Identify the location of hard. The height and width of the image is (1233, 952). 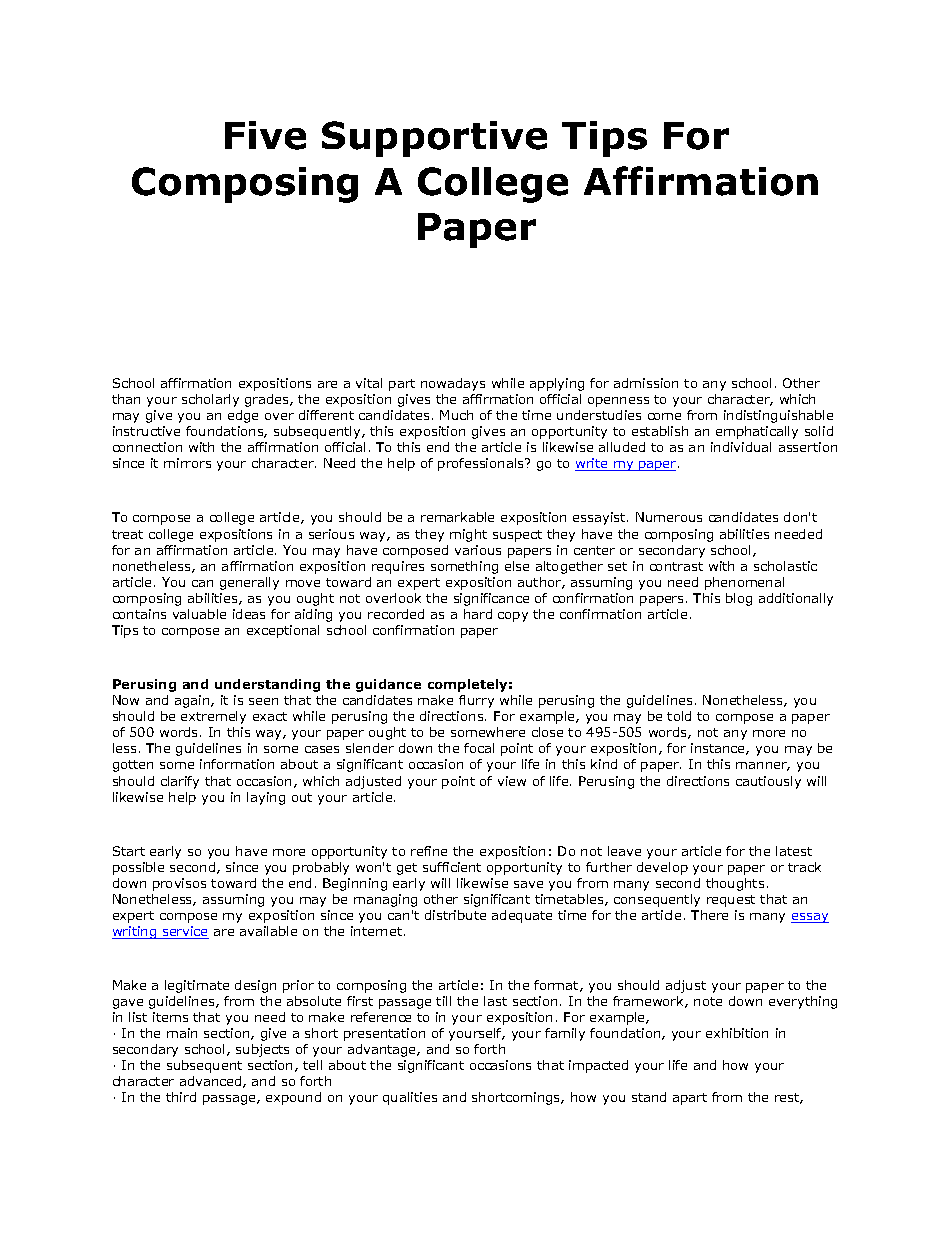
(478, 614).
